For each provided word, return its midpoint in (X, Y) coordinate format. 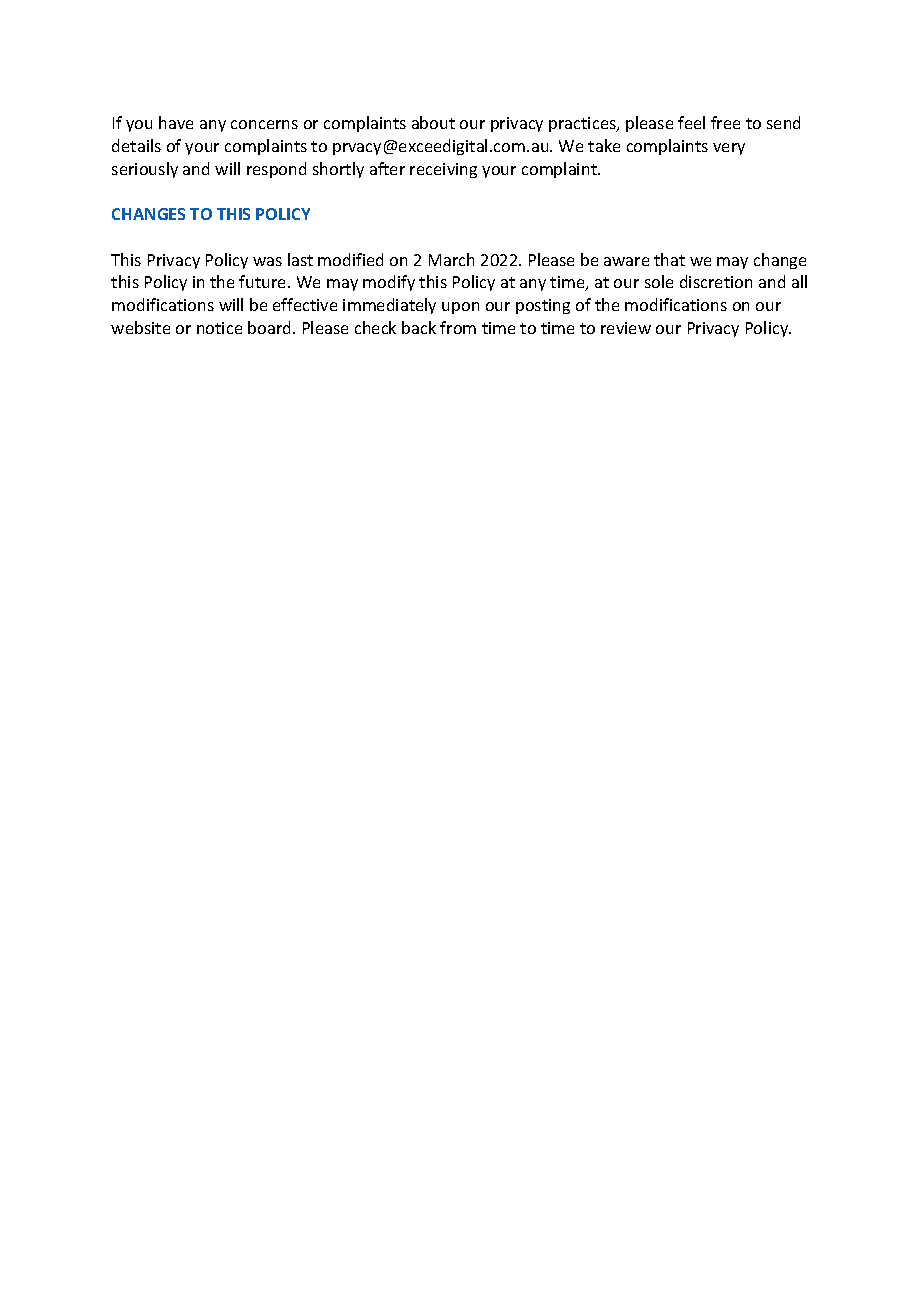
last (300, 259)
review (626, 328)
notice (219, 328)
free (725, 122)
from (458, 327)
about (433, 122)
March (451, 259)
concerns (264, 124)
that (669, 259)
